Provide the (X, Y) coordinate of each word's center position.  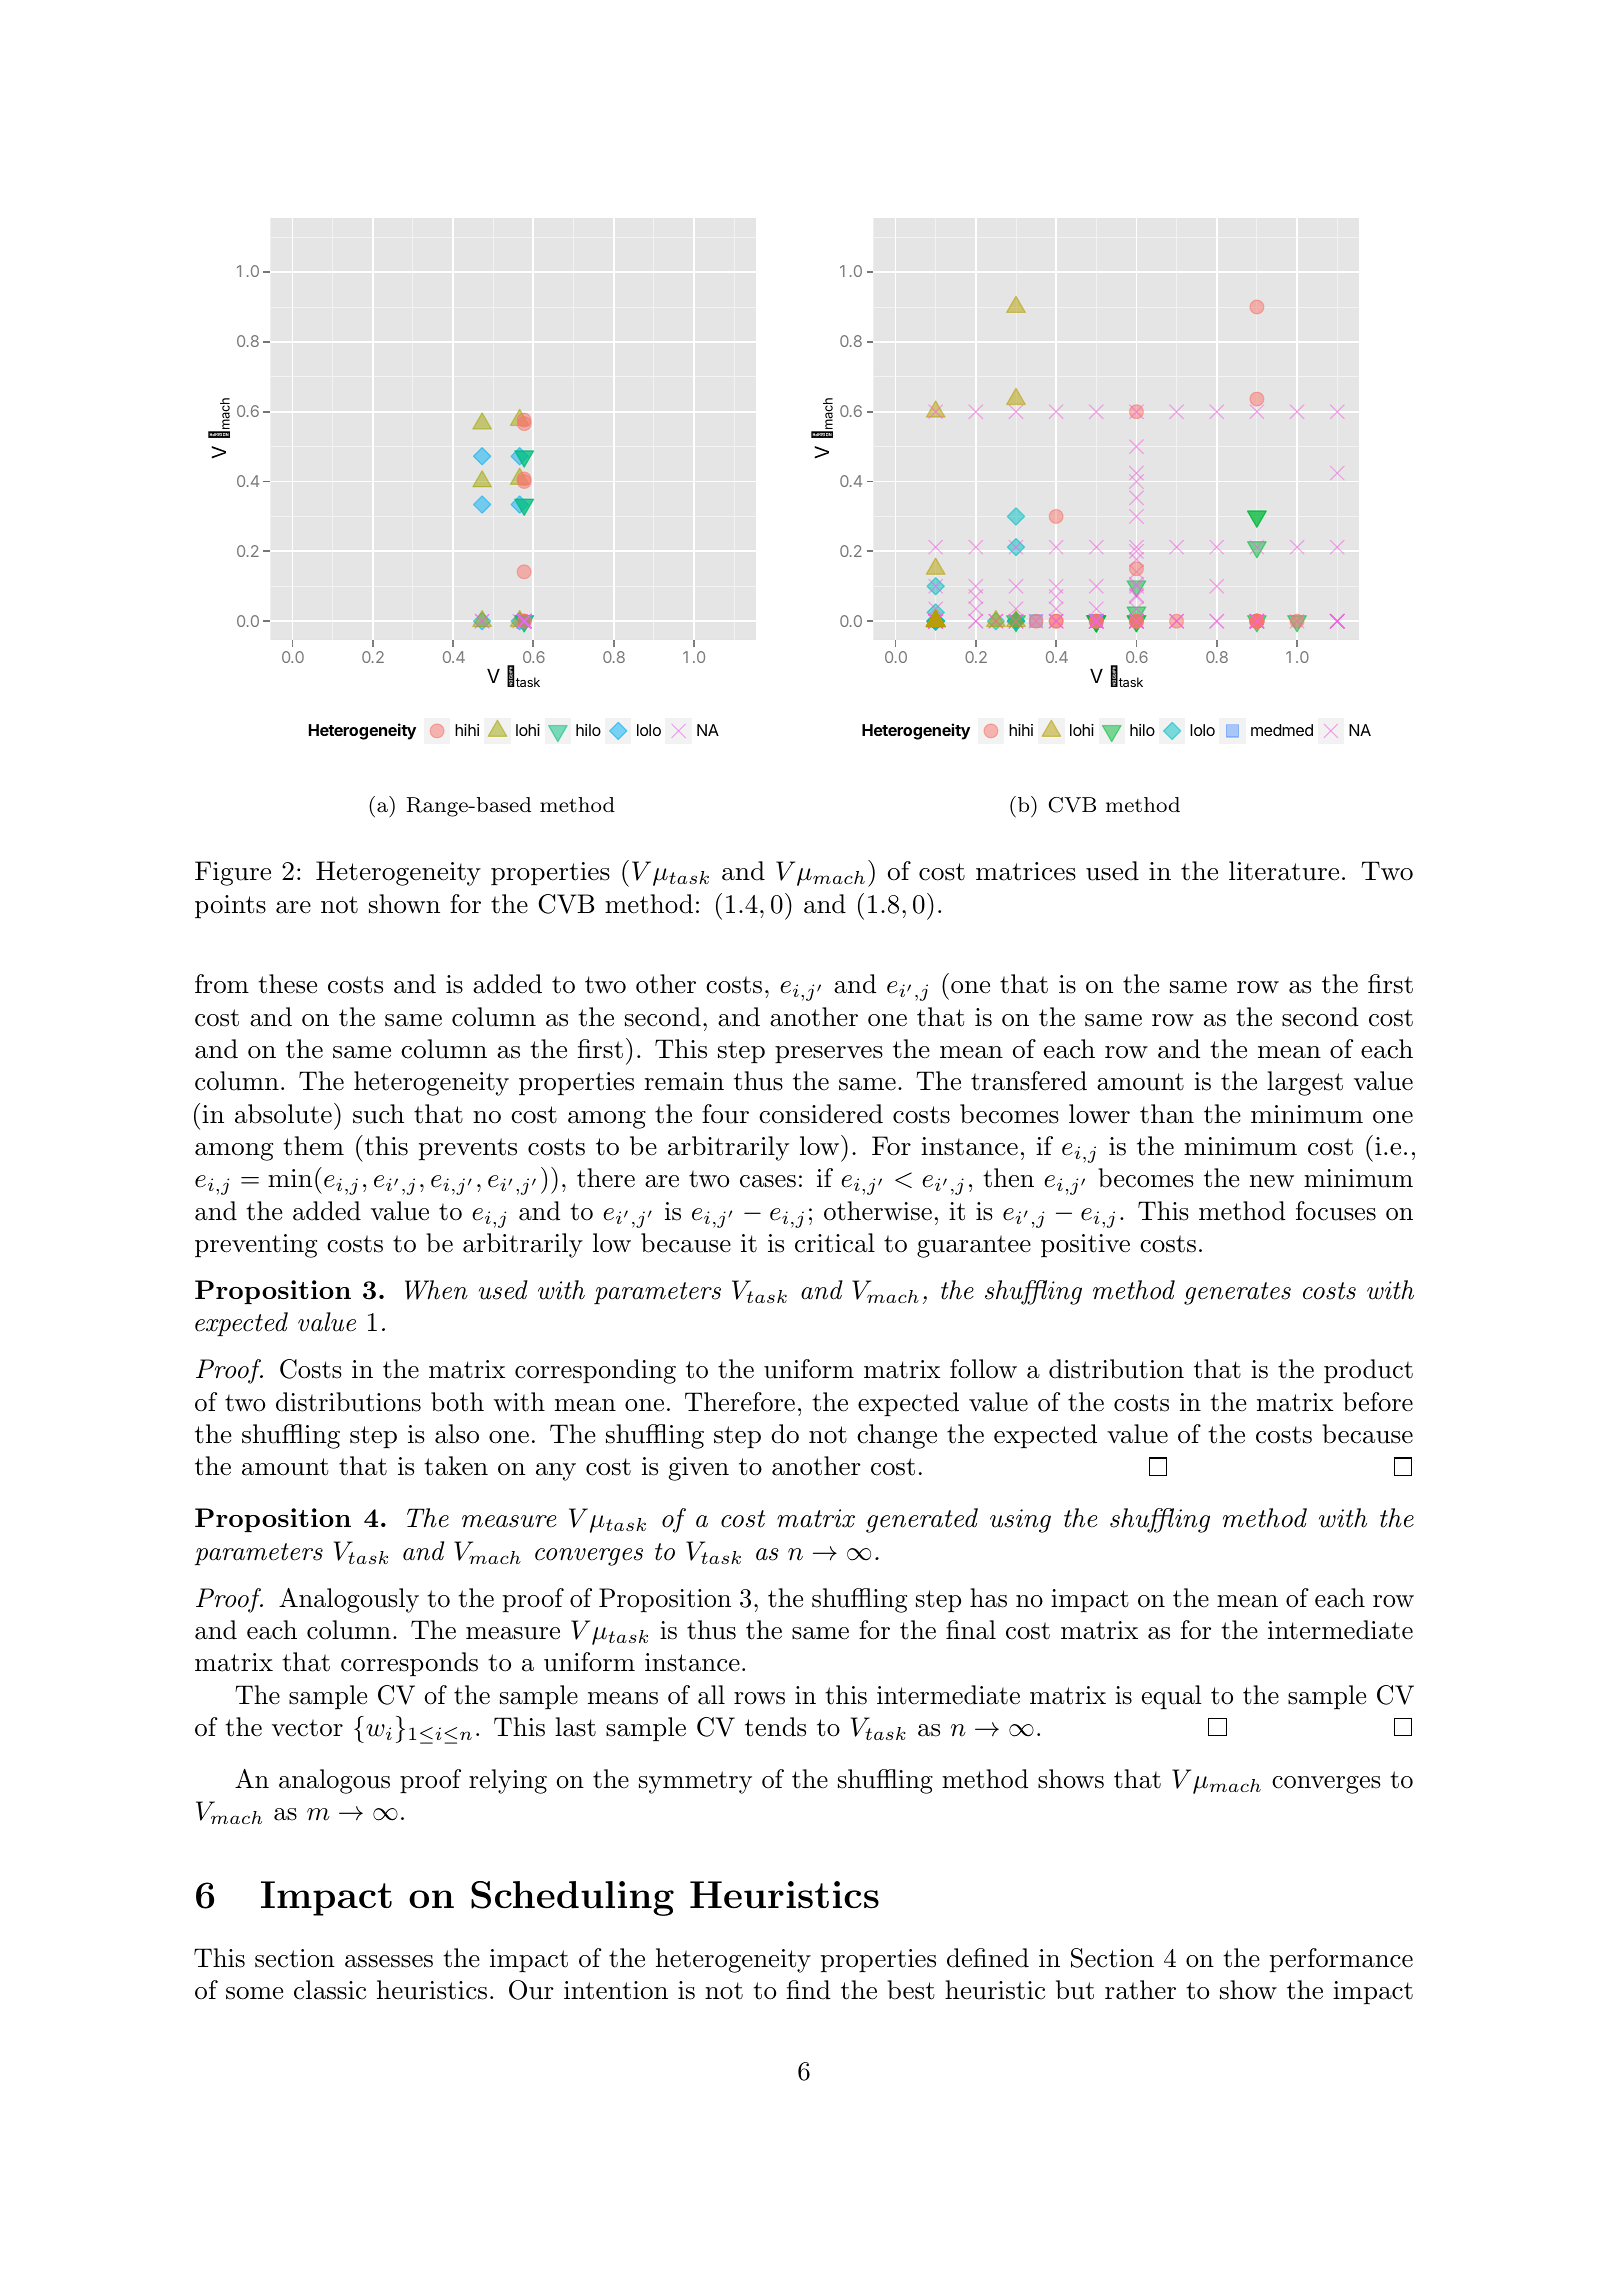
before (1378, 1402)
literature (1284, 871)
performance (1341, 1960)
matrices (1026, 871)
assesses (389, 1961)
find (808, 1990)
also (457, 1434)
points (230, 907)
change (897, 1436)
